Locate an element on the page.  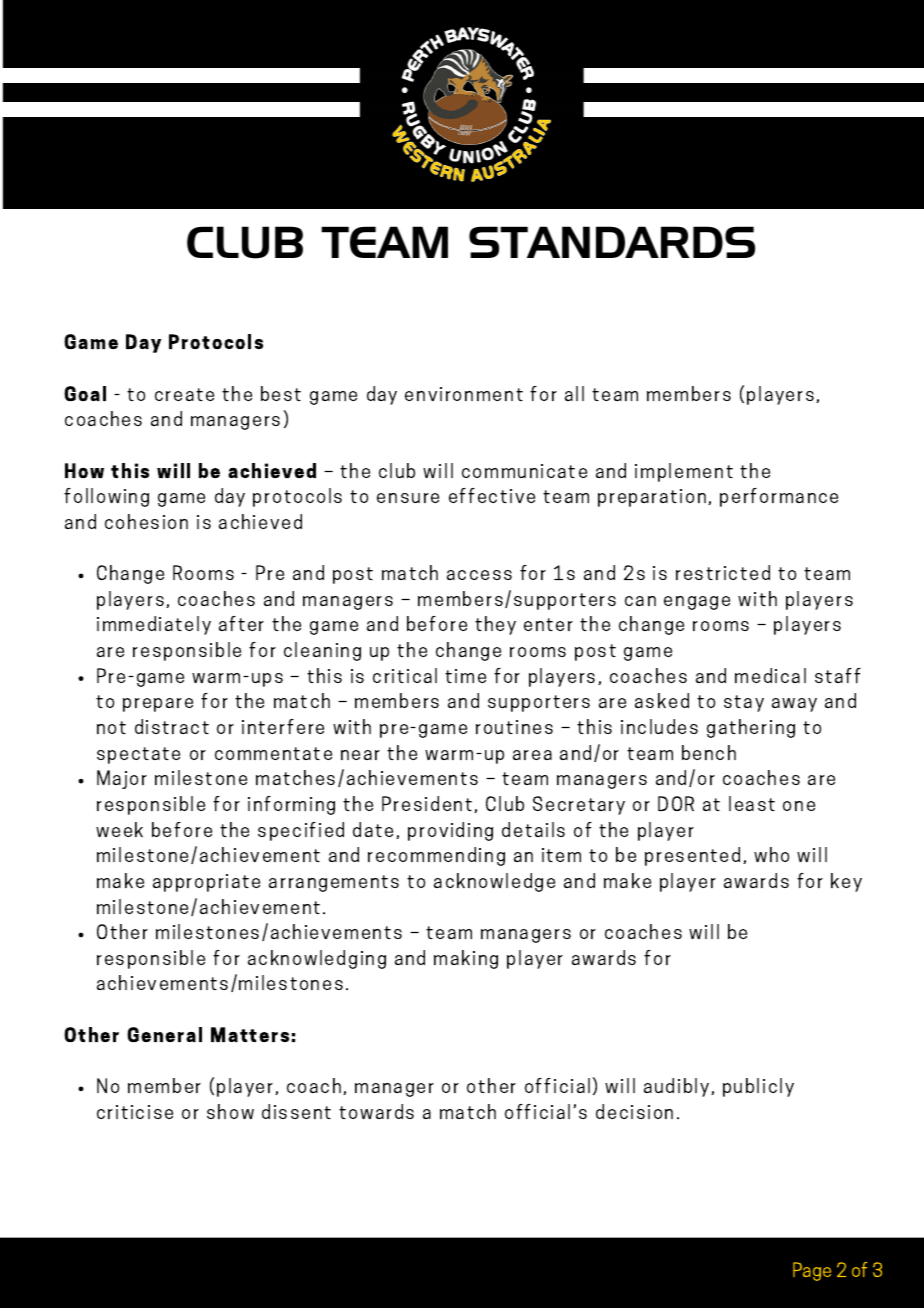
publicly is located at coordinates (758, 1087).
